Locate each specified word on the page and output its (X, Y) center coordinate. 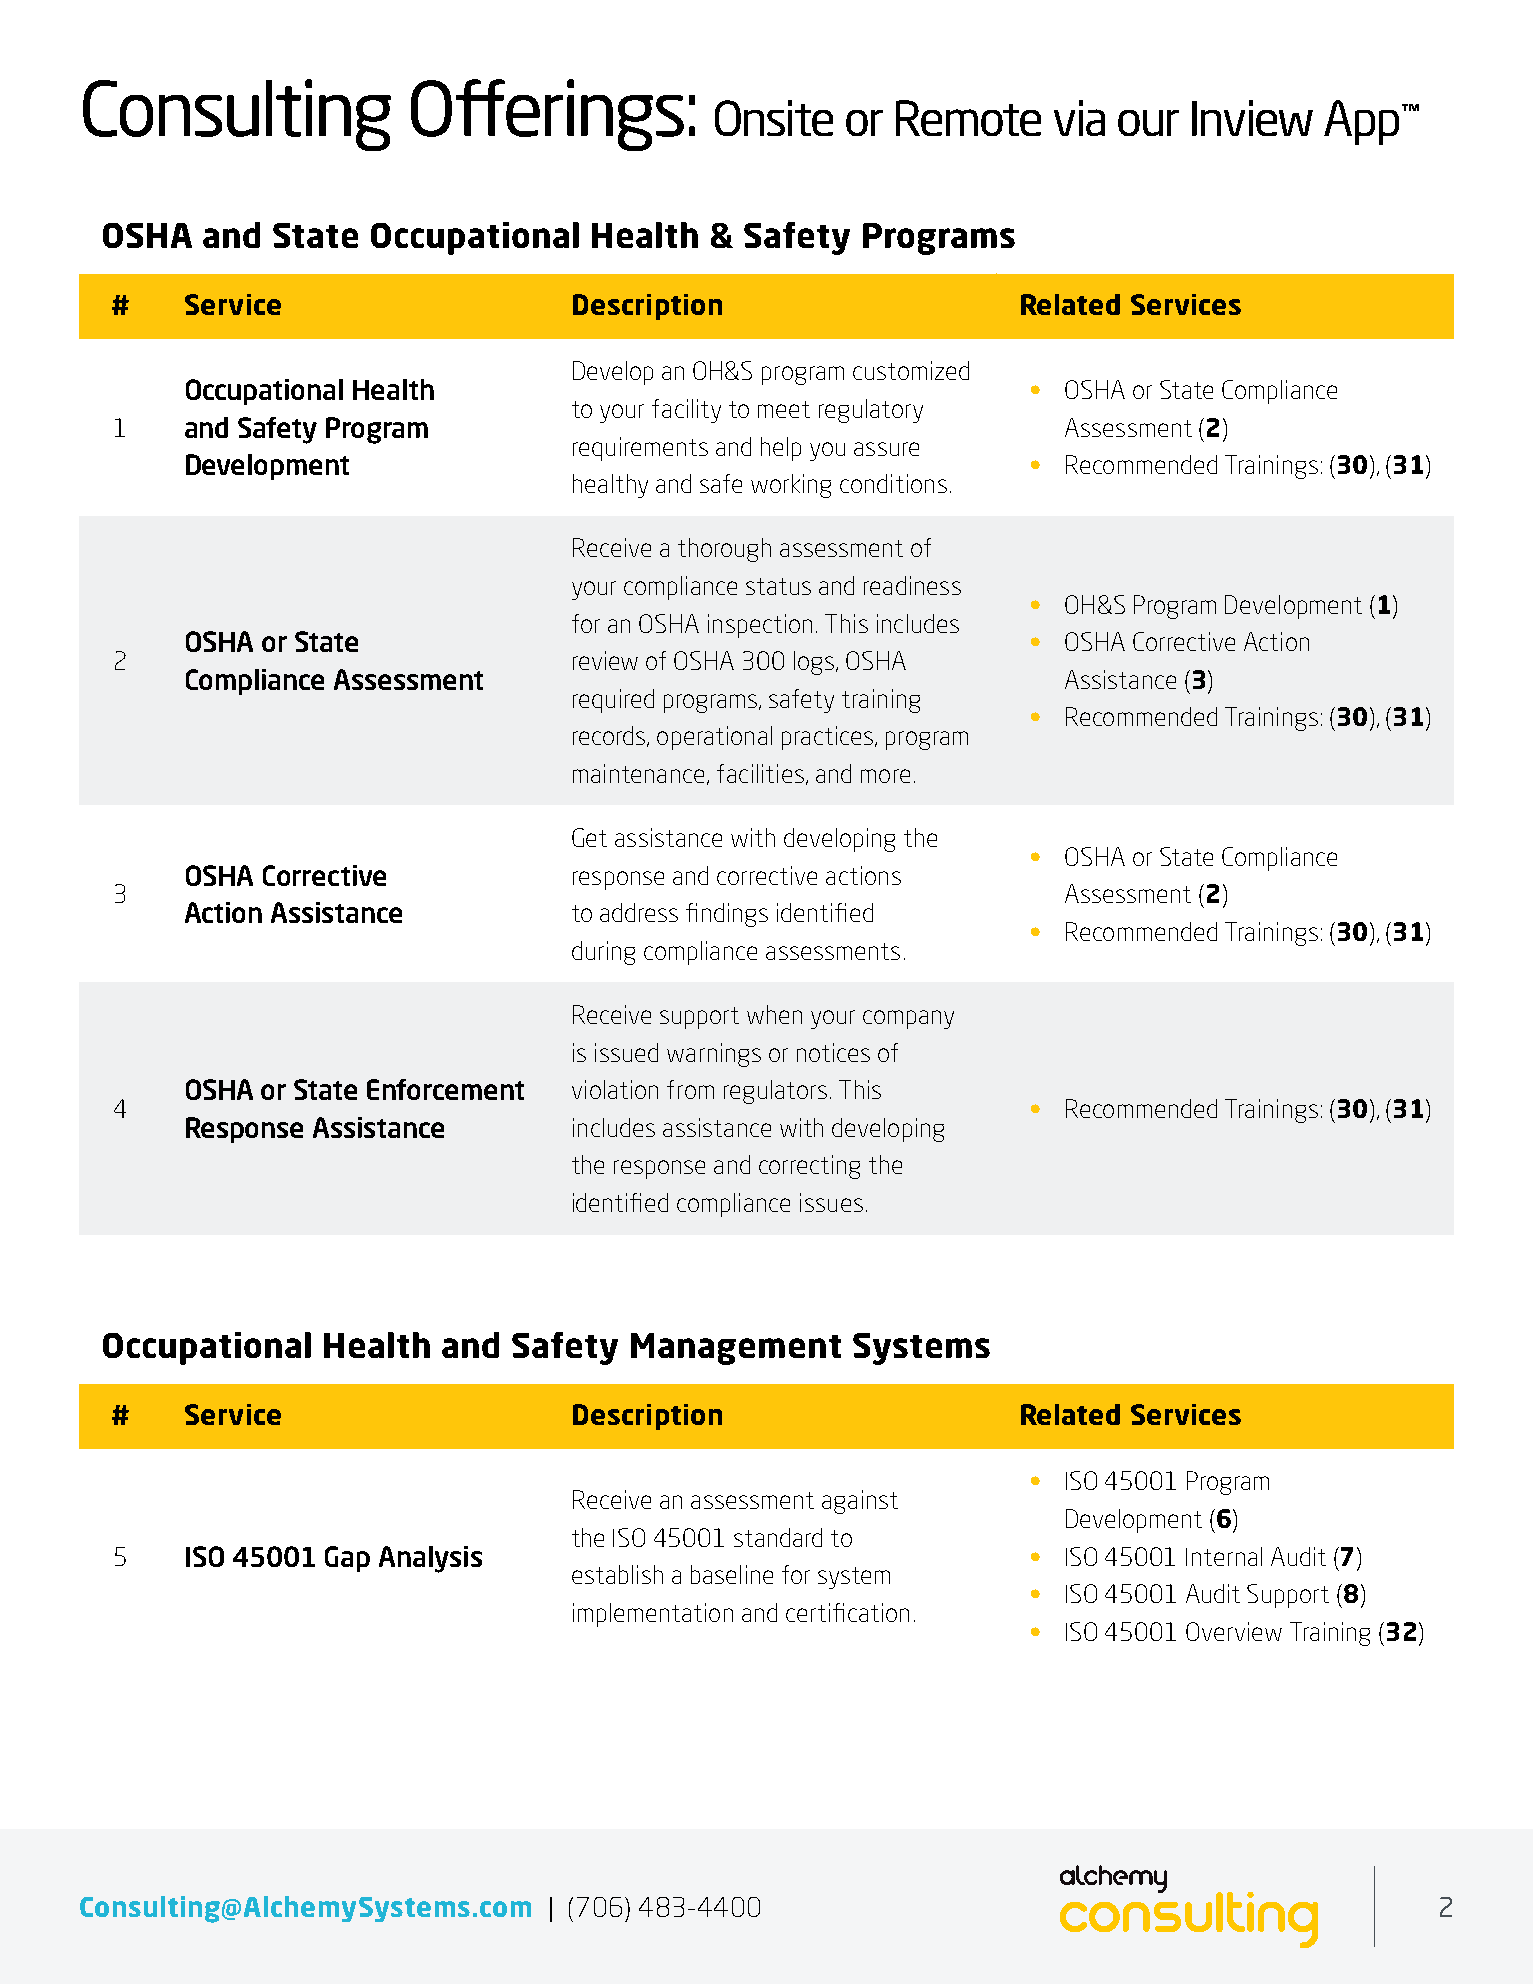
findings (727, 915)
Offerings (547, 115)
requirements (640, 449)
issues (831, 1202)
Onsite (774, 118)
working (791, 486)
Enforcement (445, 1089)
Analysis (430, 1559)
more (885, 776)
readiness (912, 585)
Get (589, 837)
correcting (809, 1167)
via (1079, 118)
